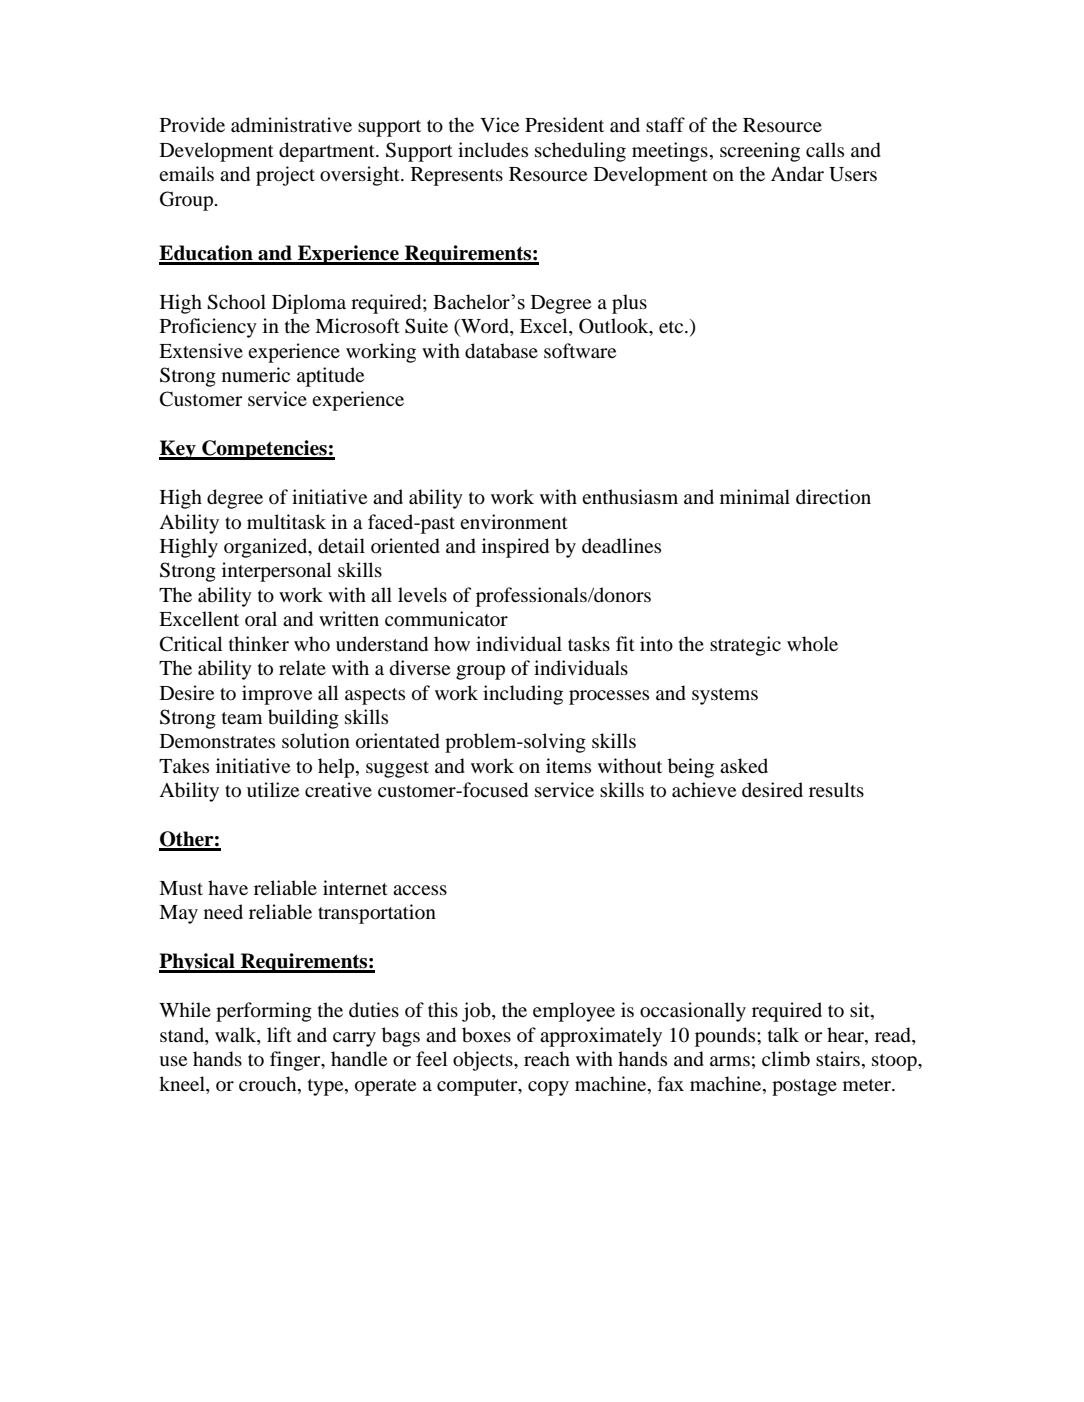  What do you see at coordinates (672, 327) in the document?
I see `etc` at bounding box center [672, 327].
